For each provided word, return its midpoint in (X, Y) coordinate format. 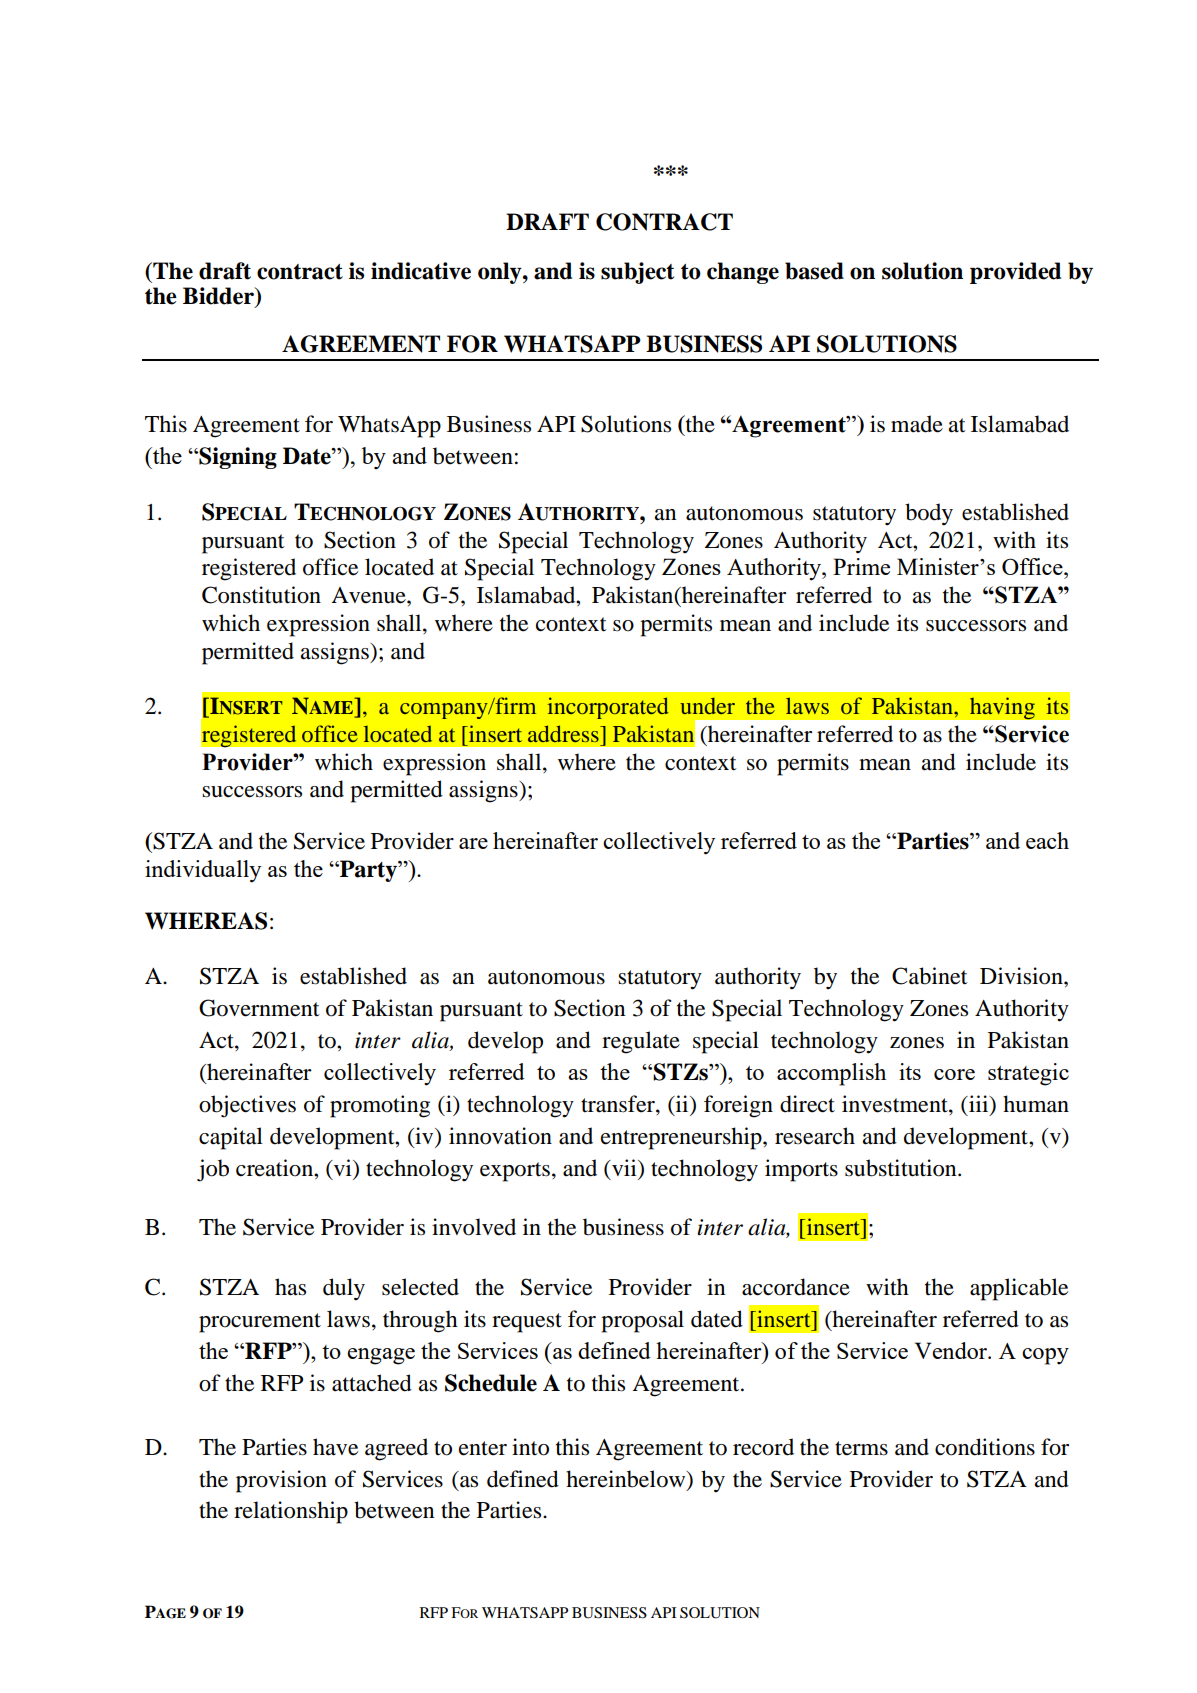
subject (637, 273)
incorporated (608, 708)
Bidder (219, 296)
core (954, 1074)
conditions (985, 1447)
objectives (247, 1106)
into (530, 1447)
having (1002, 708)
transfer (619, 1105)
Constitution (261, 595)
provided (1015, 273)
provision (281, 1481)
